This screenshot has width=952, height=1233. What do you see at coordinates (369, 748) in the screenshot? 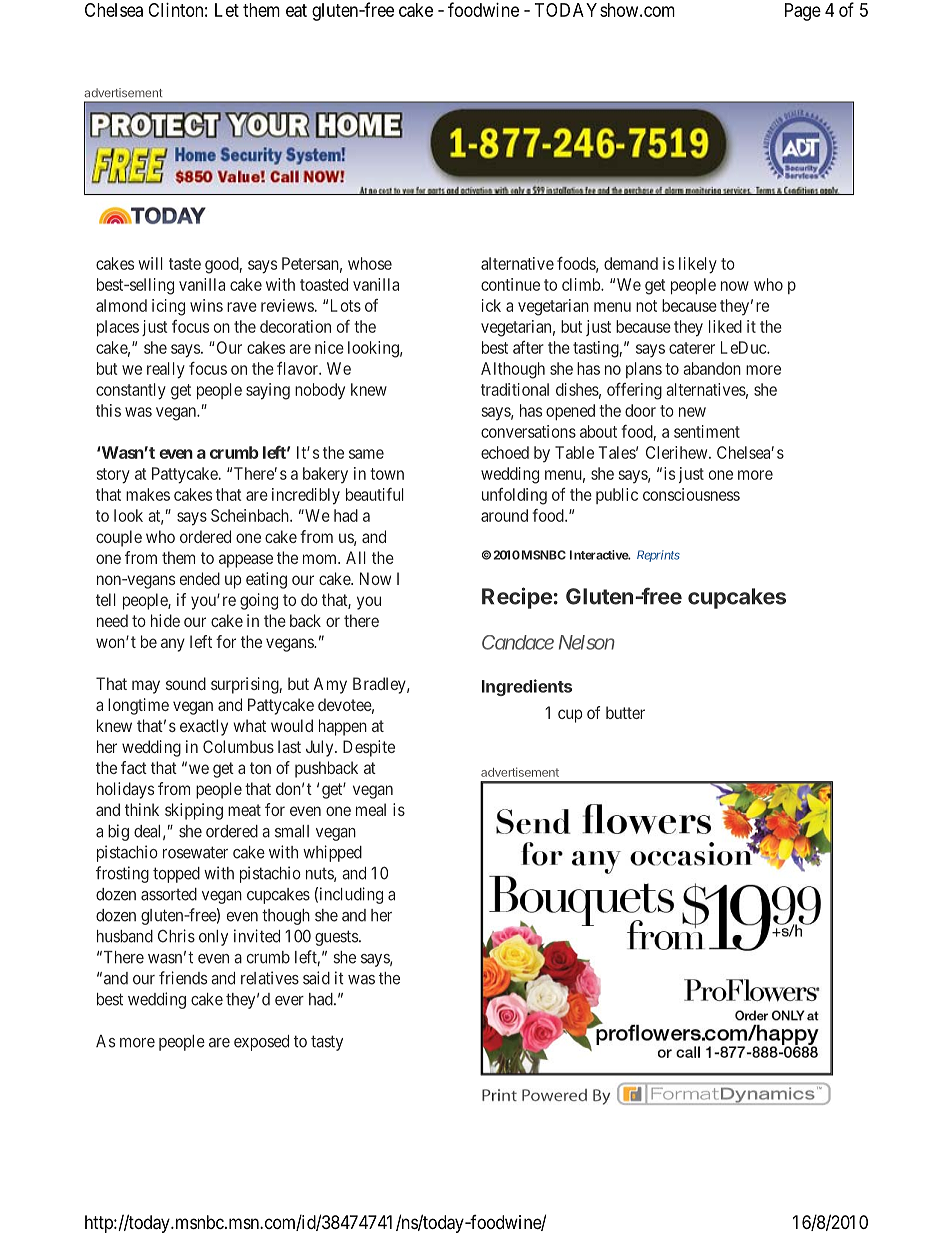
I see `Despite` at bounding box center [369, 748].
